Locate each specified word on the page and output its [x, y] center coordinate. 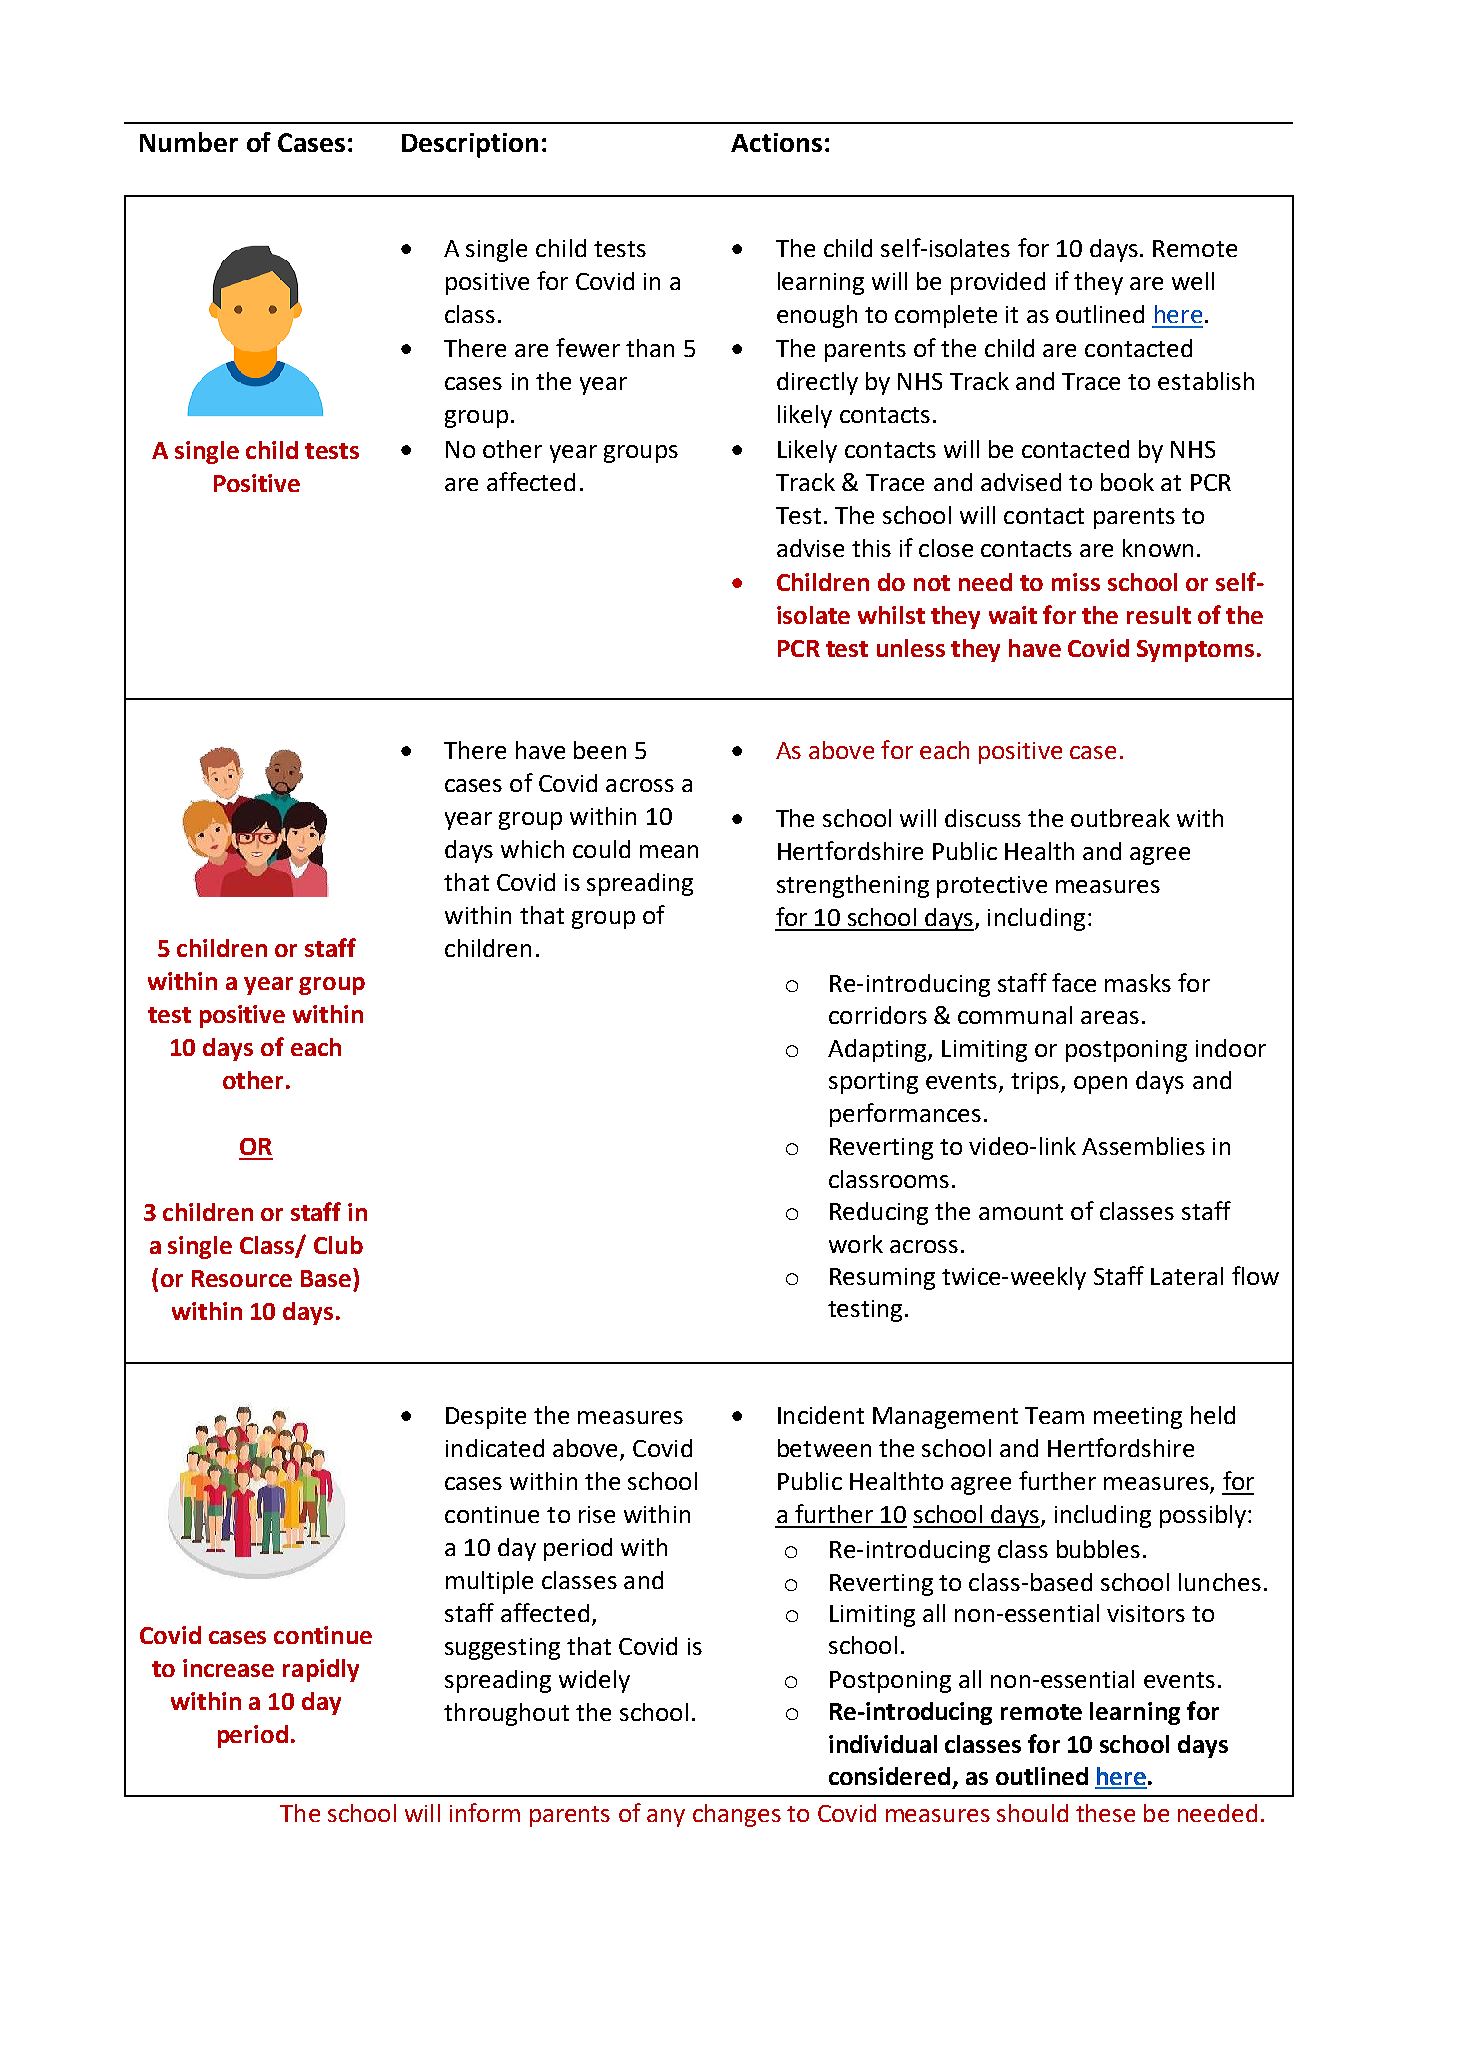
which [532, 849]
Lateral [1187, 1276]
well [1193, 281]
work [856, 1244]
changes [737, 1815]
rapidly [321, 1670]
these [1105, 1813]
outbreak [1120, 818]
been [600, 750]
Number [189, 142]
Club [338, 1245]
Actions [776, 142]
